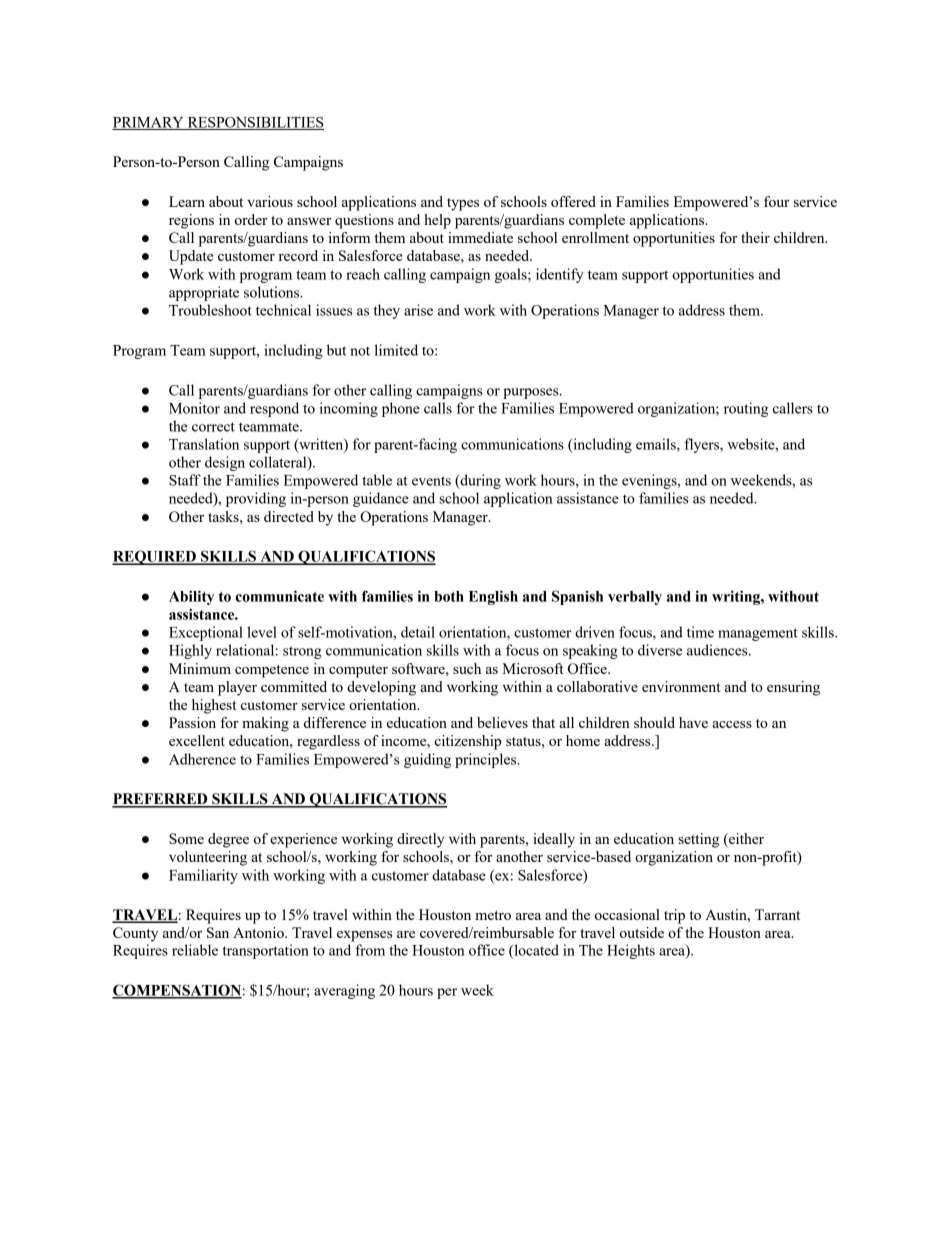  What do you see at coordinates (254, 123) in the screenshot?
I see `RESPONSIBILITIES` at bounding box center [254, 123].
